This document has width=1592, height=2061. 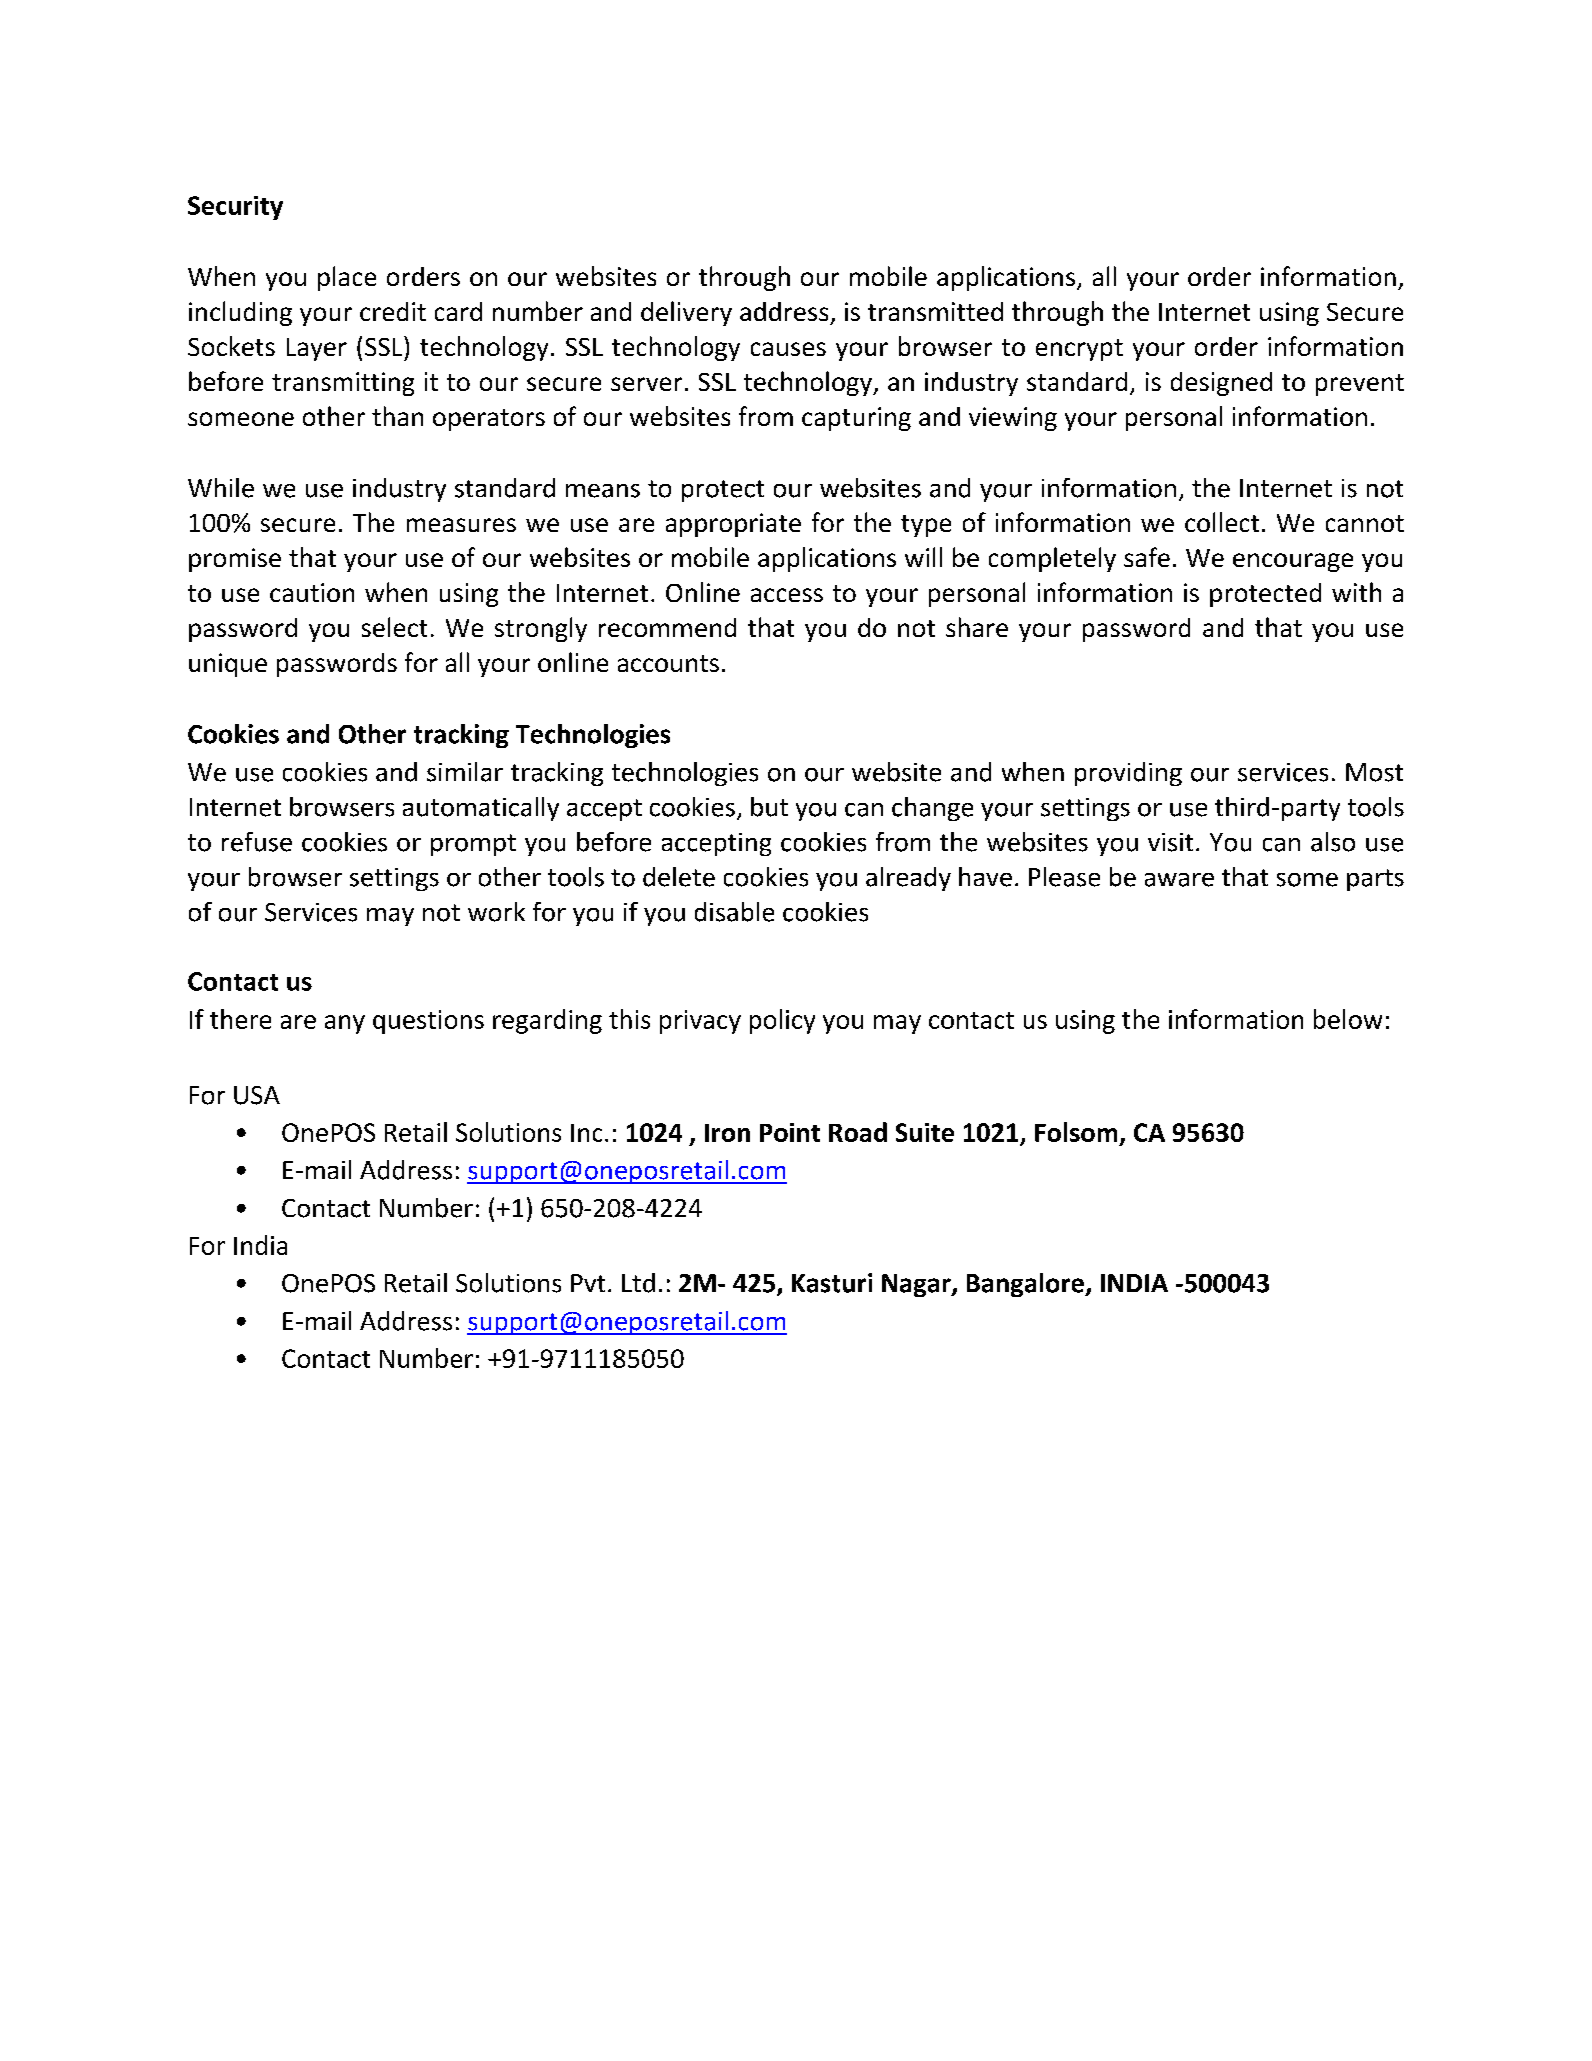 What do you see at coordinates (1348, 1019) in the document?
I see `below` at bounding box center [1348, 1019].
